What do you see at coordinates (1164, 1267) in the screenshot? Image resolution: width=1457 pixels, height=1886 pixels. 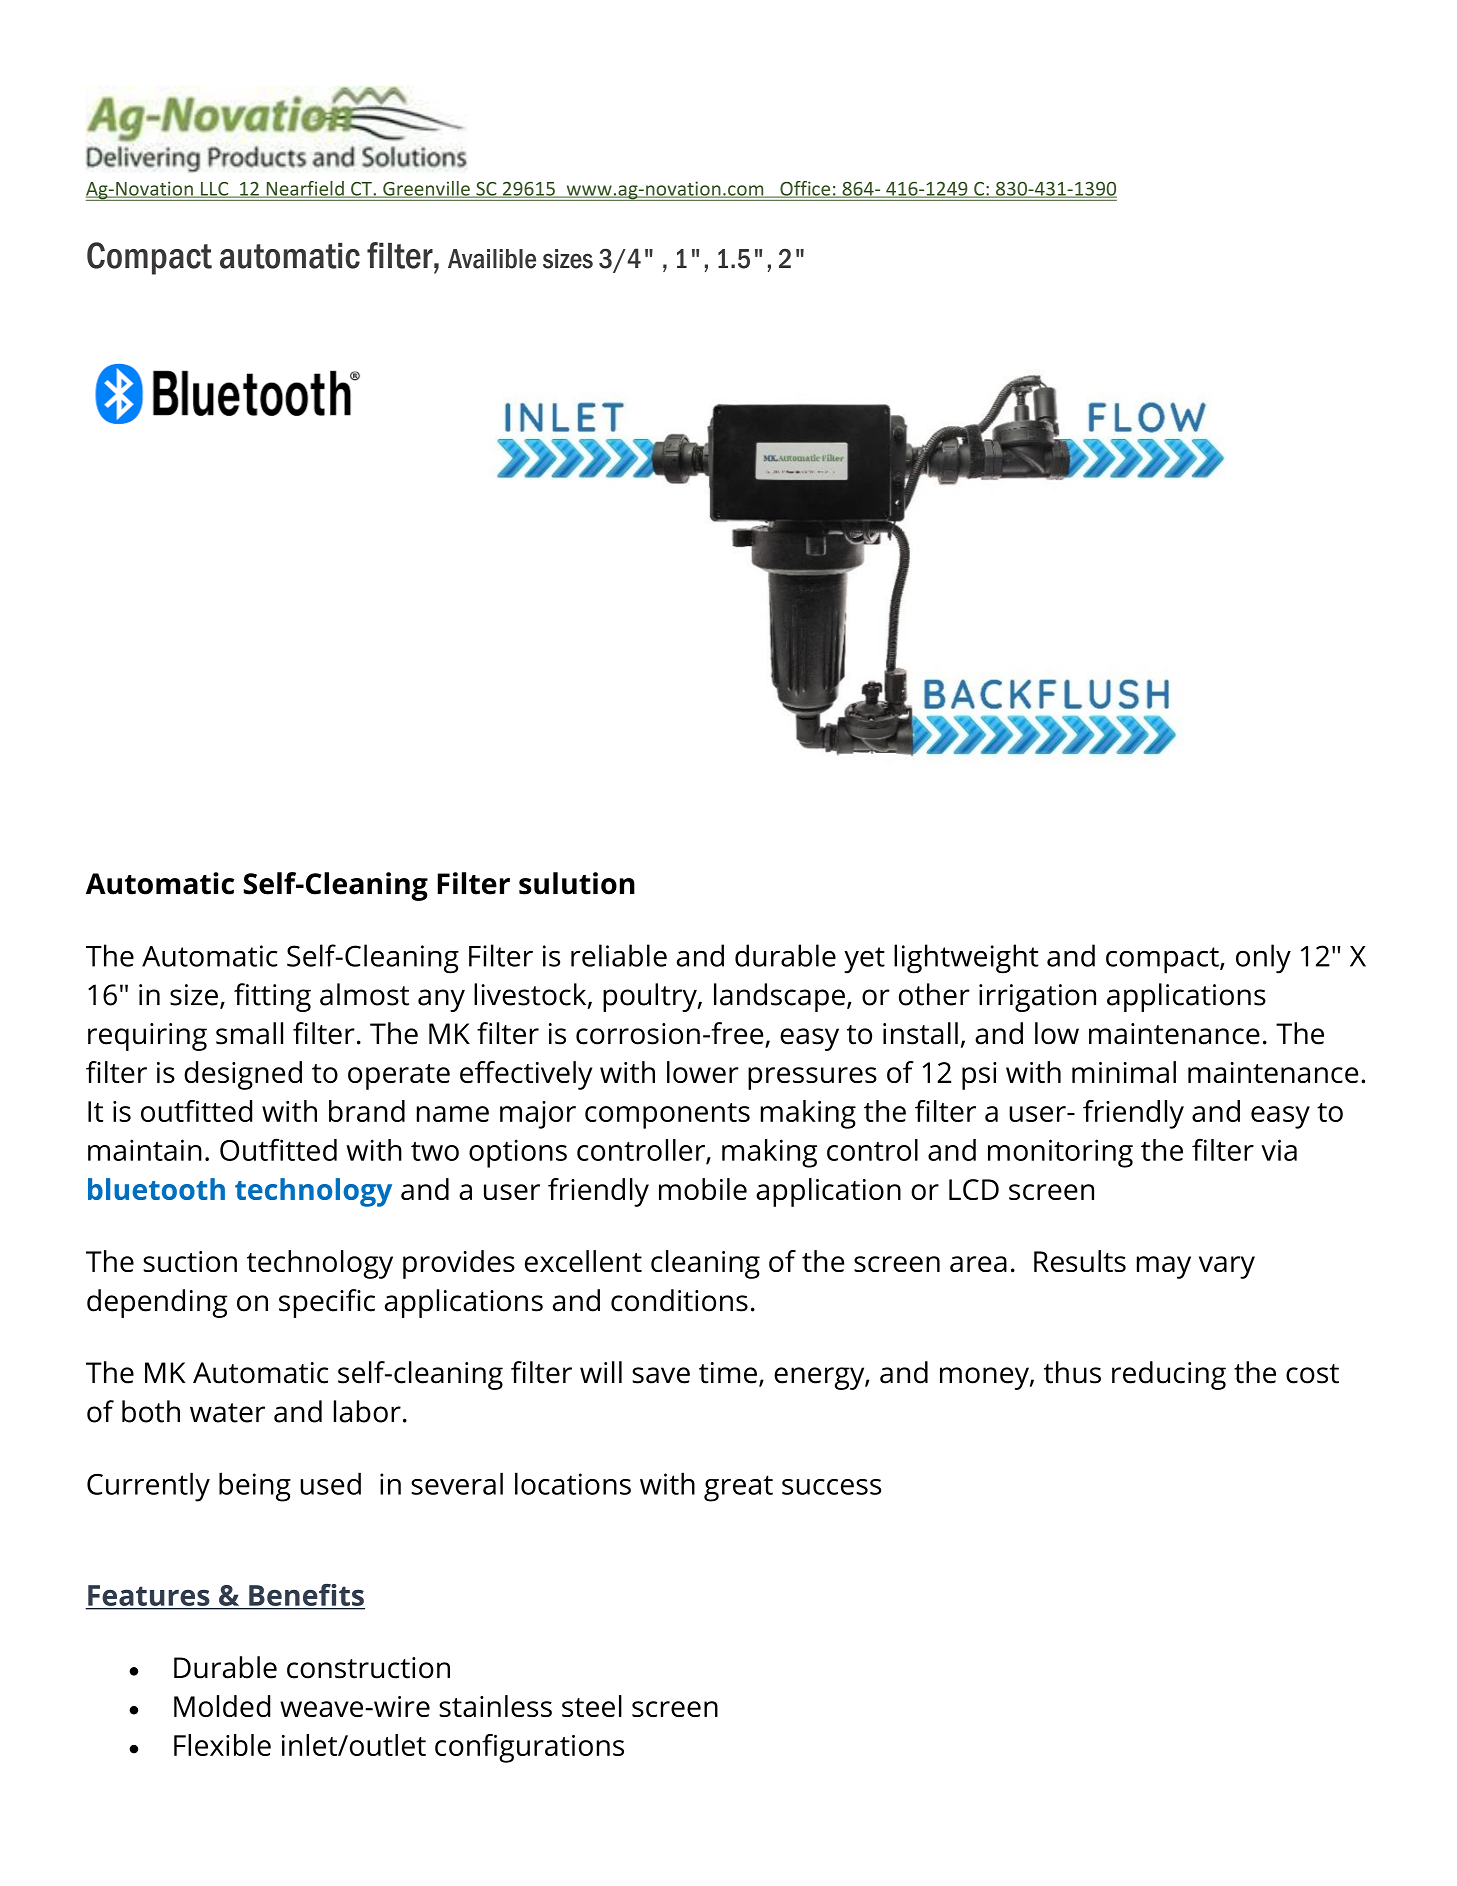 I see `may` at bounding box center [1164, 1267].
